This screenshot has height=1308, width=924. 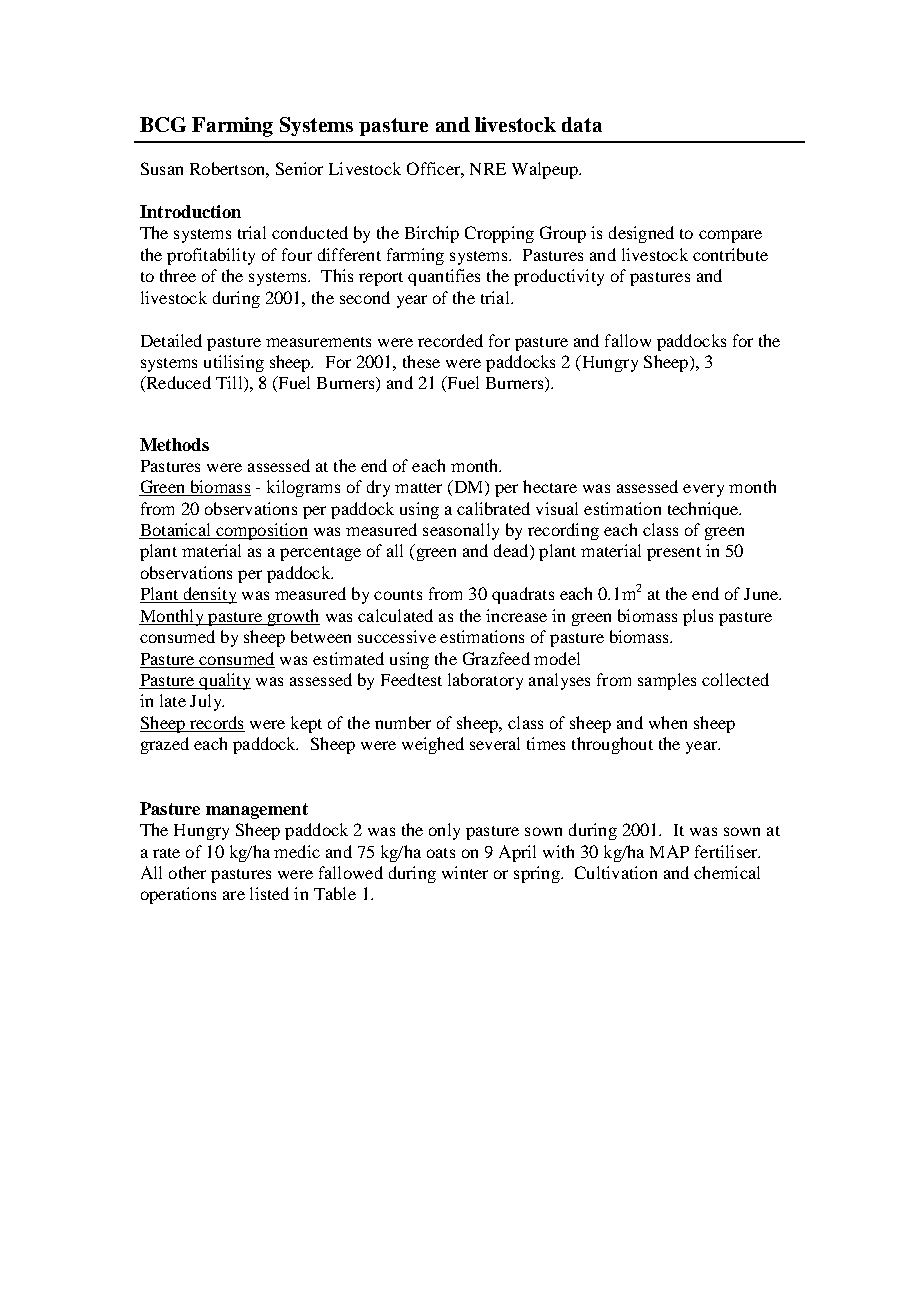 I want to click on composition, so click(x=261, y=531).
